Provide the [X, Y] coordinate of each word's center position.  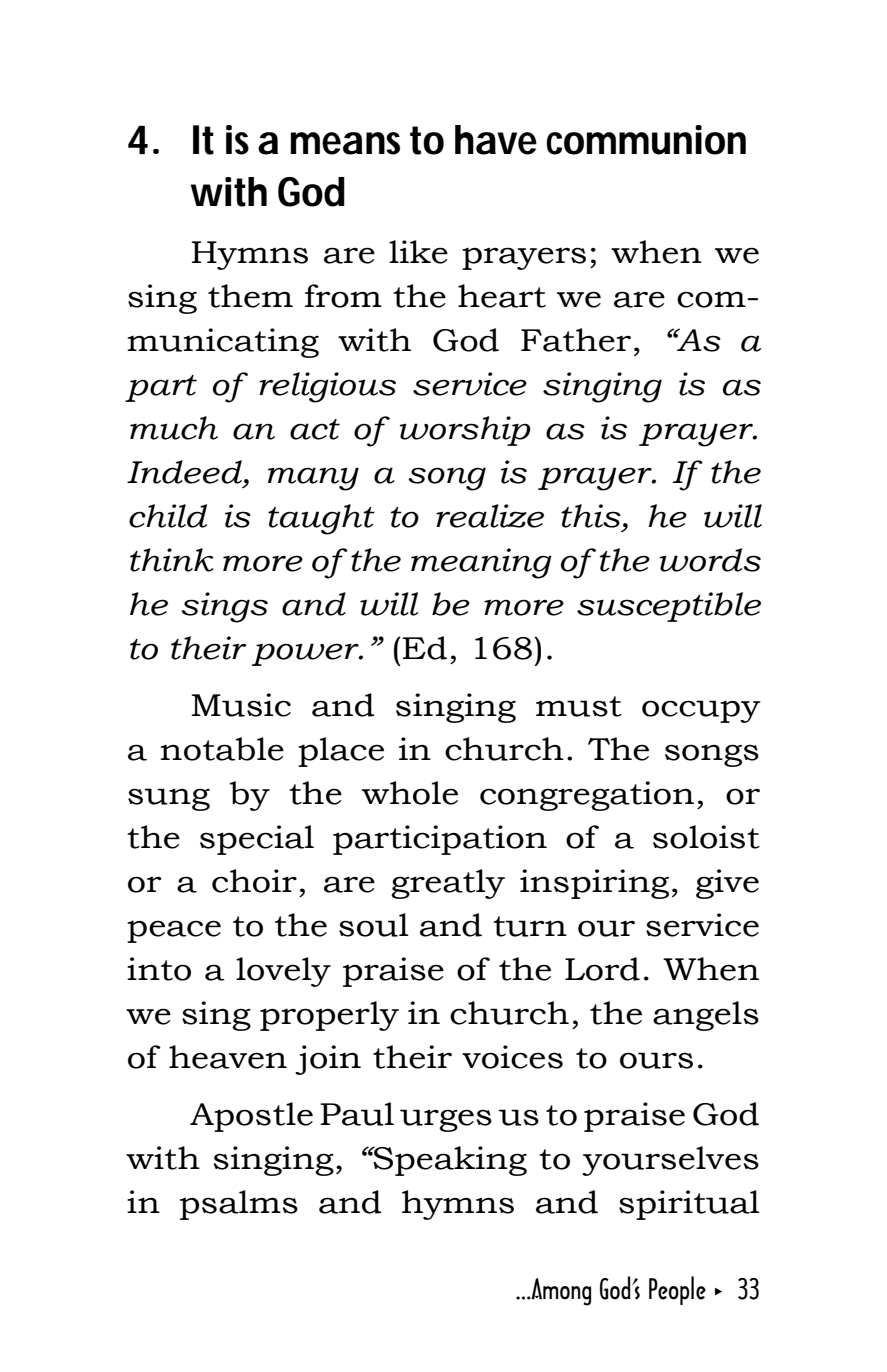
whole [410, 793]
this [591, 516]
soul [374, 925]
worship [465, 431]
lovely [283, 972]
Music [241, 705]
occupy [701, 711]
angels [706, 1016]
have [496, 140]
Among [560, 1292]
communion [646, 140]
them [250, 296]
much [174, 428]
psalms [239, 1205]
